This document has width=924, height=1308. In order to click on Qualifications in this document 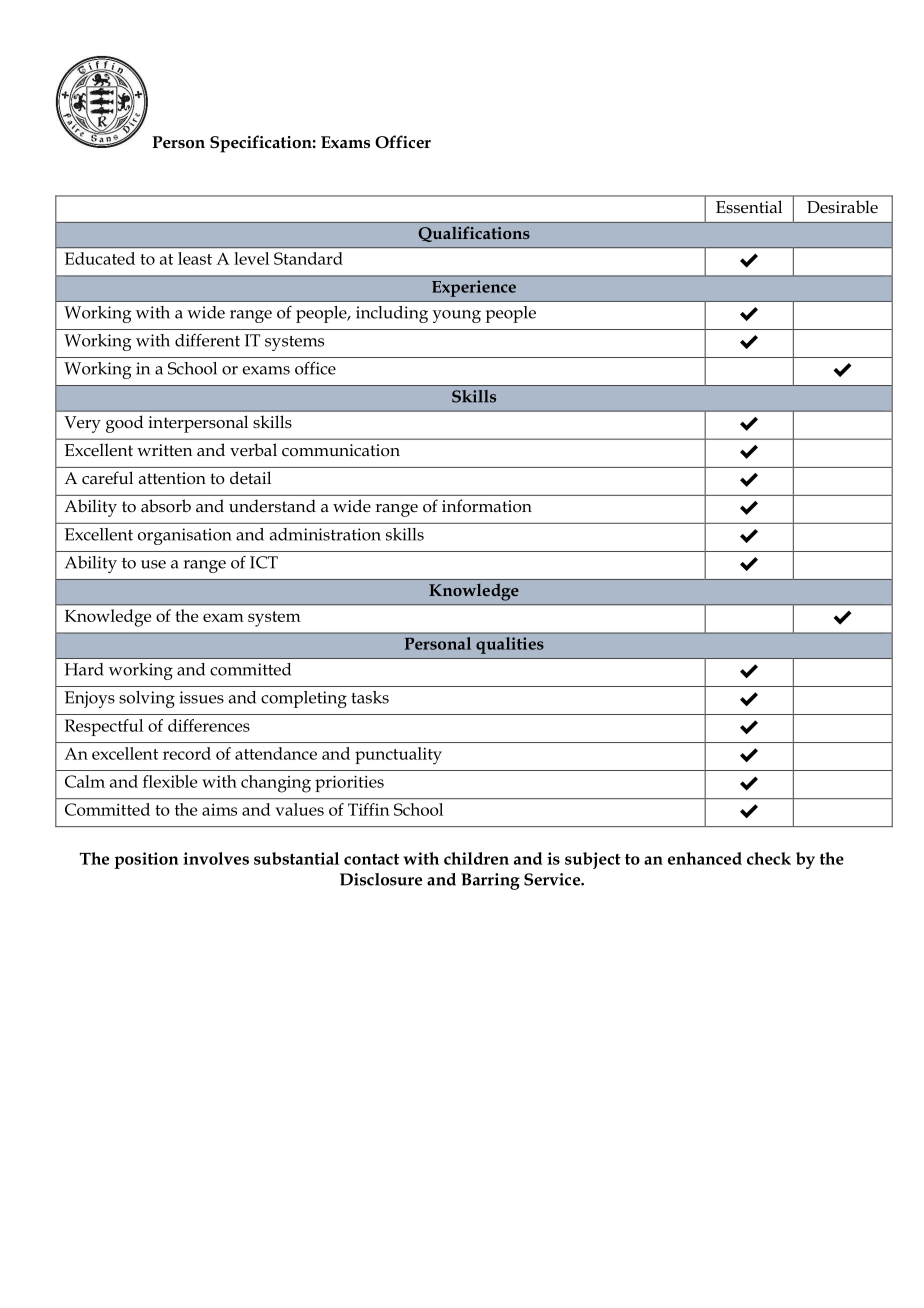, I will do `click(474, 234)`.
